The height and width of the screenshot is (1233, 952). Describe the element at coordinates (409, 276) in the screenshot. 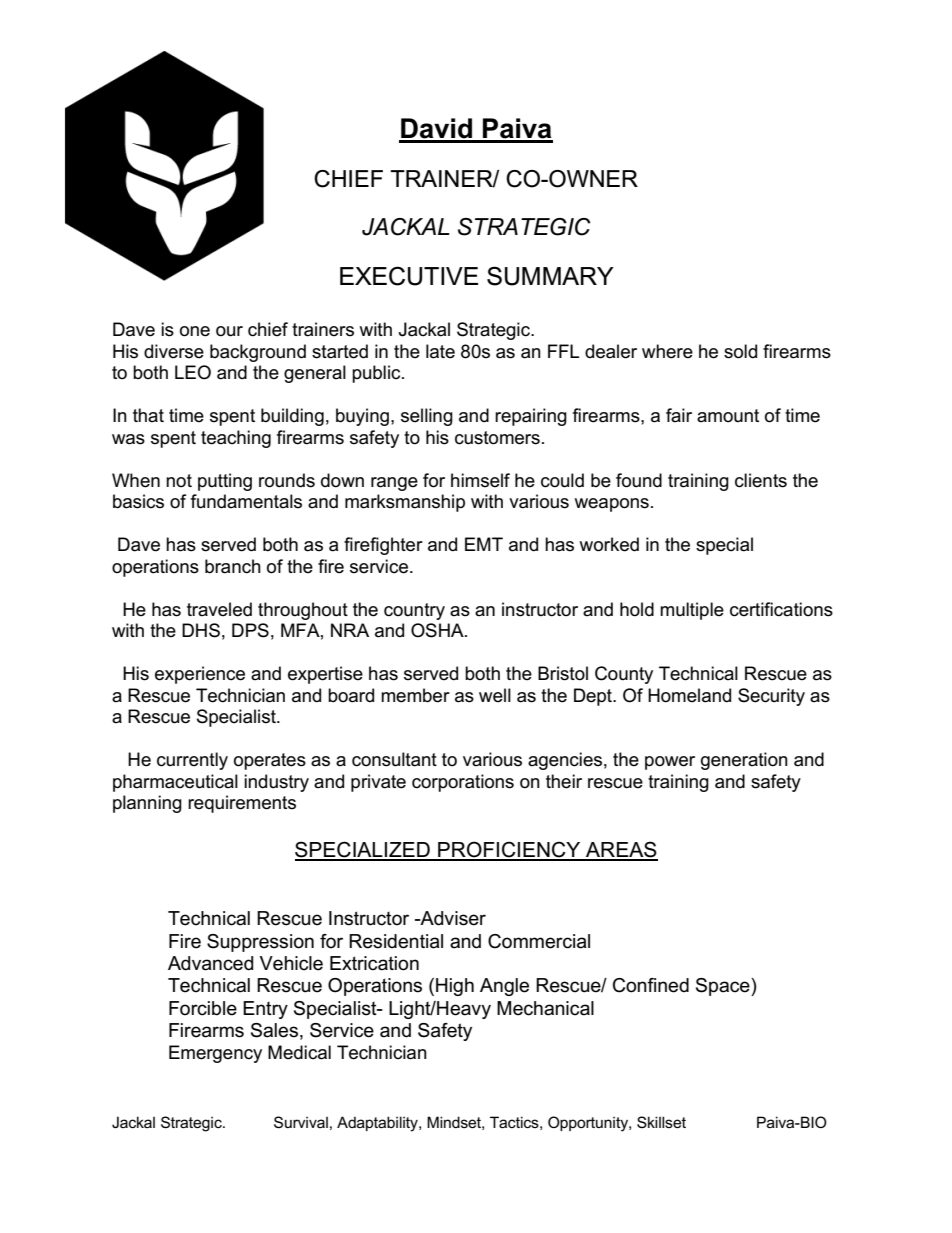

I see `EXECUTIVE` at that location.
